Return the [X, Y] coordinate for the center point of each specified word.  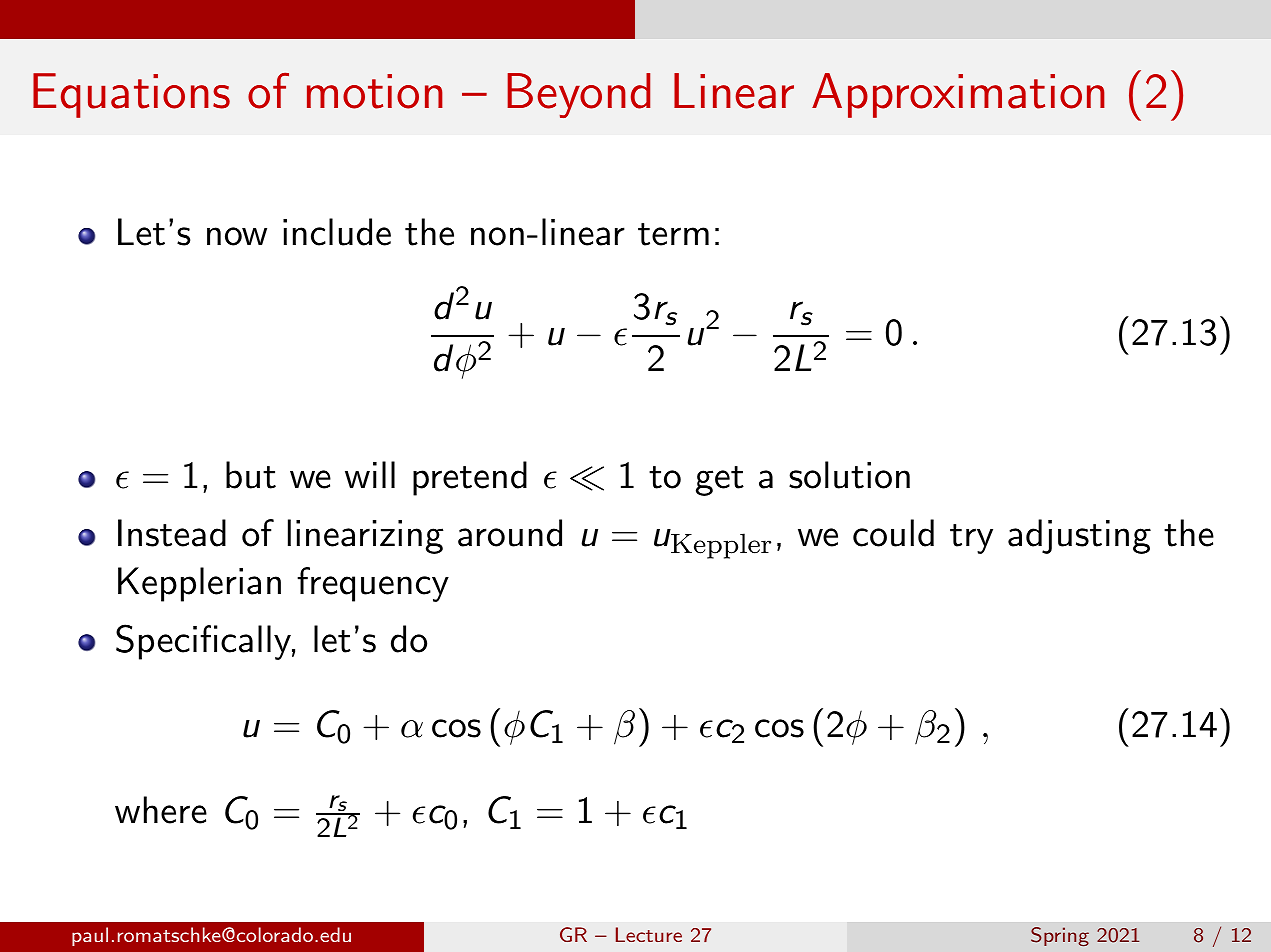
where [161, 810]
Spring [1060, 936]
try [971, 539]
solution [849, 475]
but [251, 475]
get [720, 481]
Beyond [578, 95]
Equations [131, 95]
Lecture [649, 934]
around [510, 533]
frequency [373, 584]
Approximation [958, 95]
